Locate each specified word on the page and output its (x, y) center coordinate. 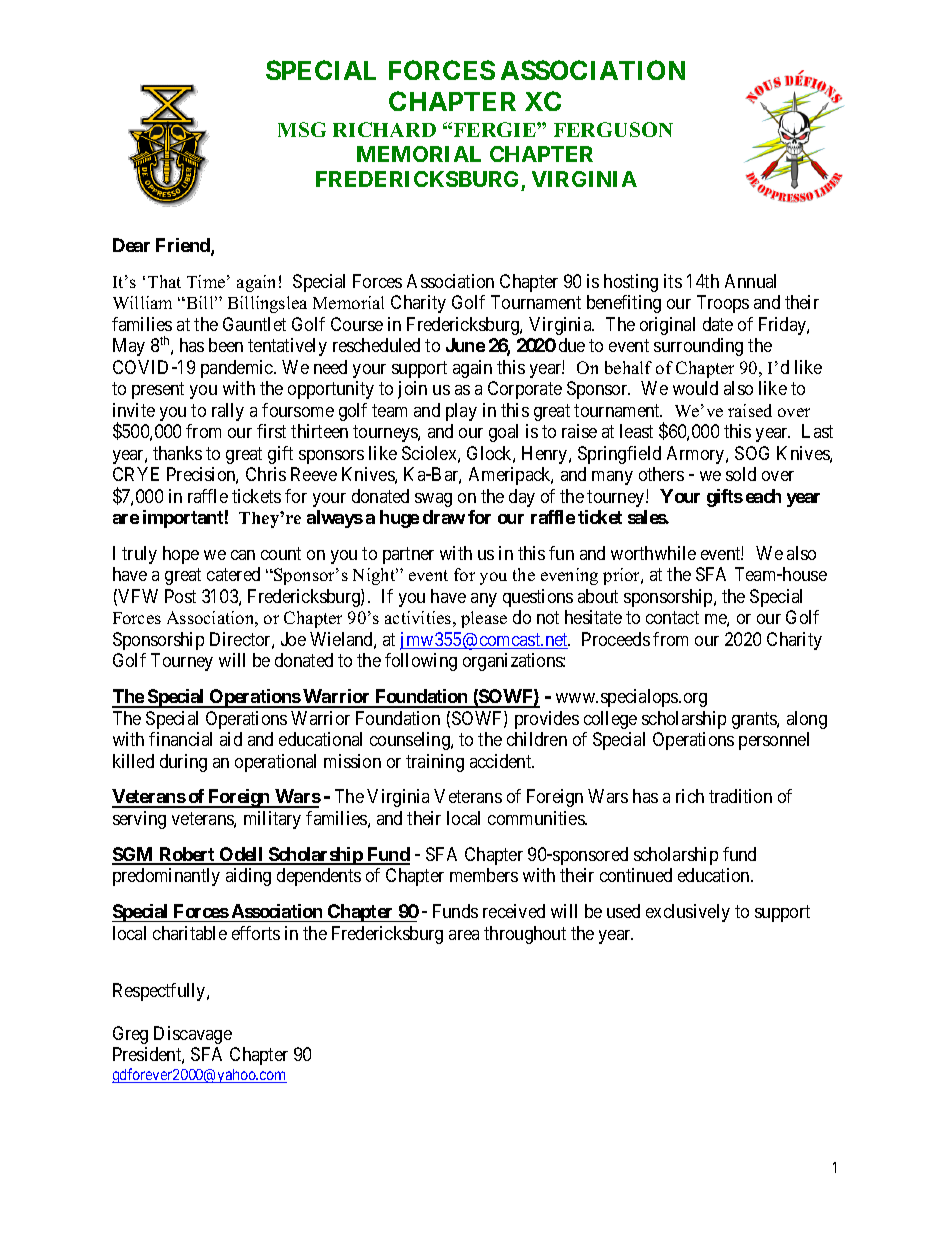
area (464, 935)
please (484, 619)
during (183, 763)
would (695, 388)
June (465, 345)
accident (502, 761)
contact (672, 618)
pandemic (238, 369)
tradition (740, 796)
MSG (302, 129)
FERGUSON (613, 129)
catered (233, 574)
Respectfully (160, 992)
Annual (750, 281)
